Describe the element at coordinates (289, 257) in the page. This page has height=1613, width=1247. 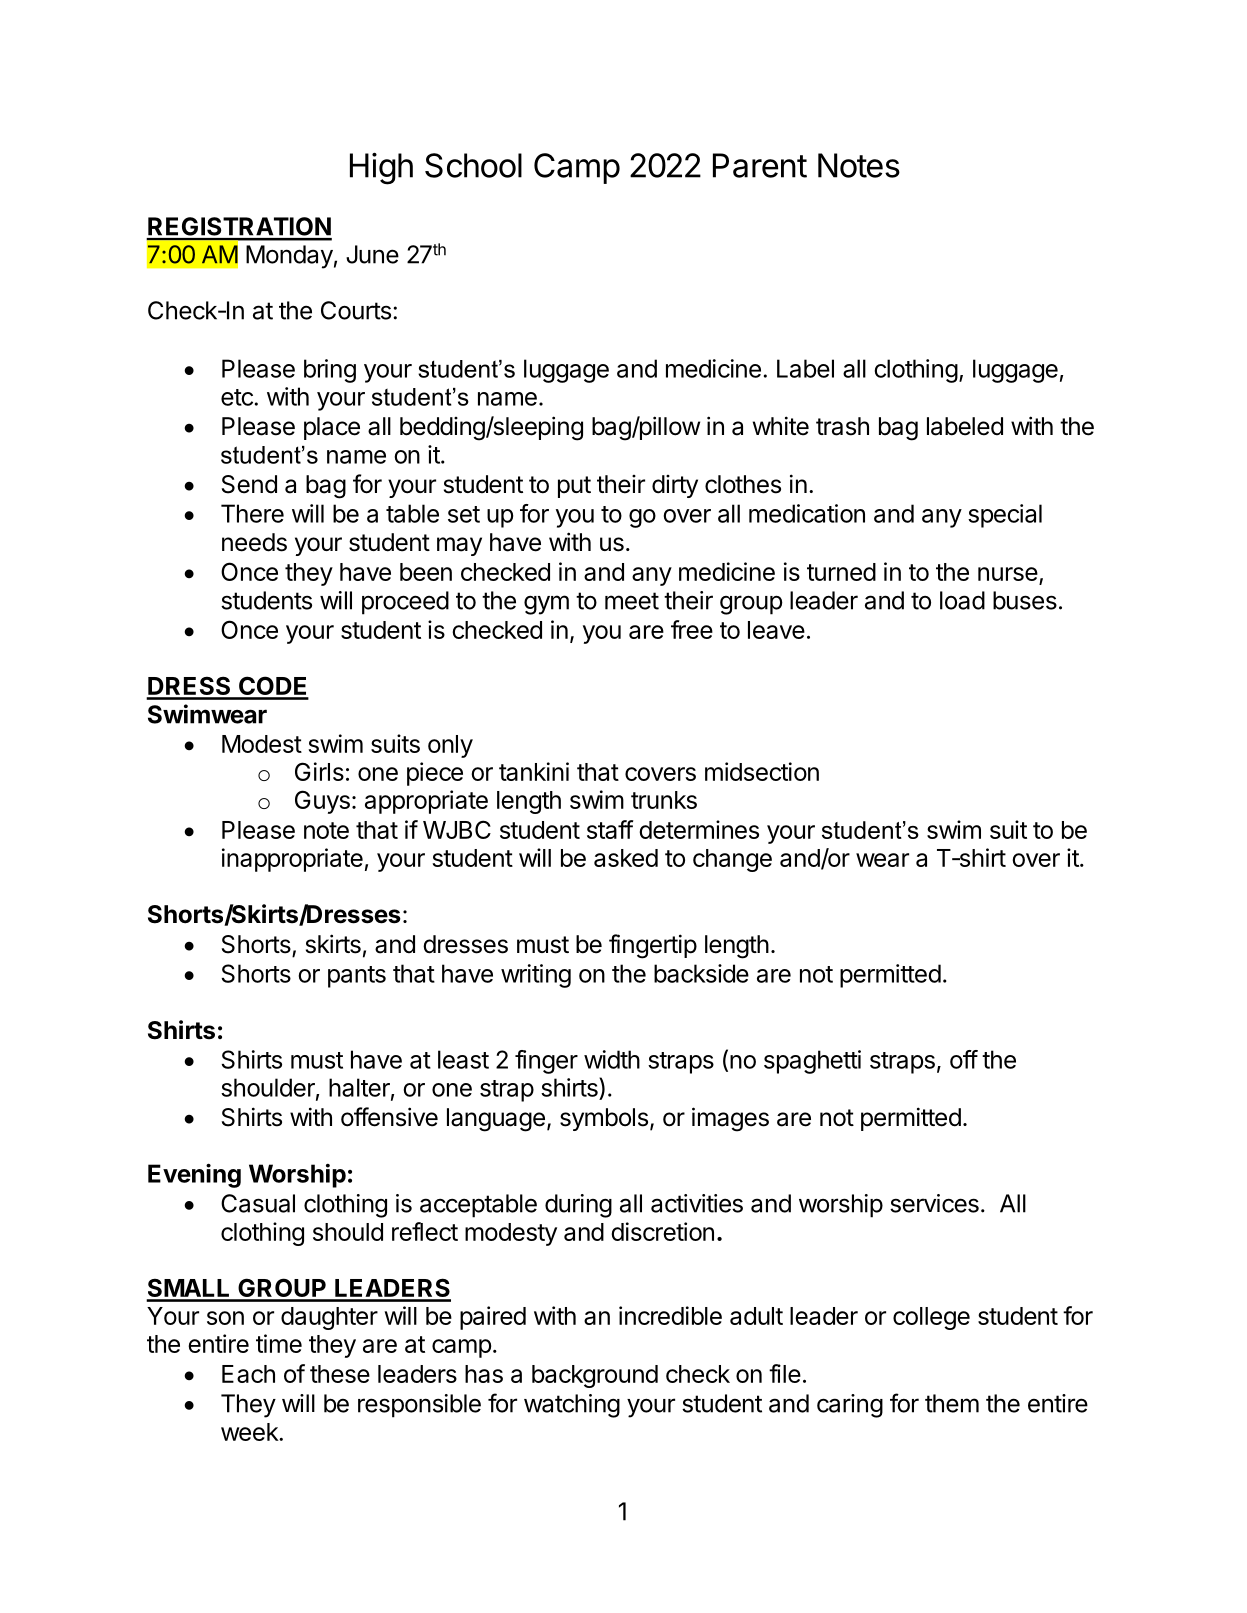
I see `Monday` at that location.
